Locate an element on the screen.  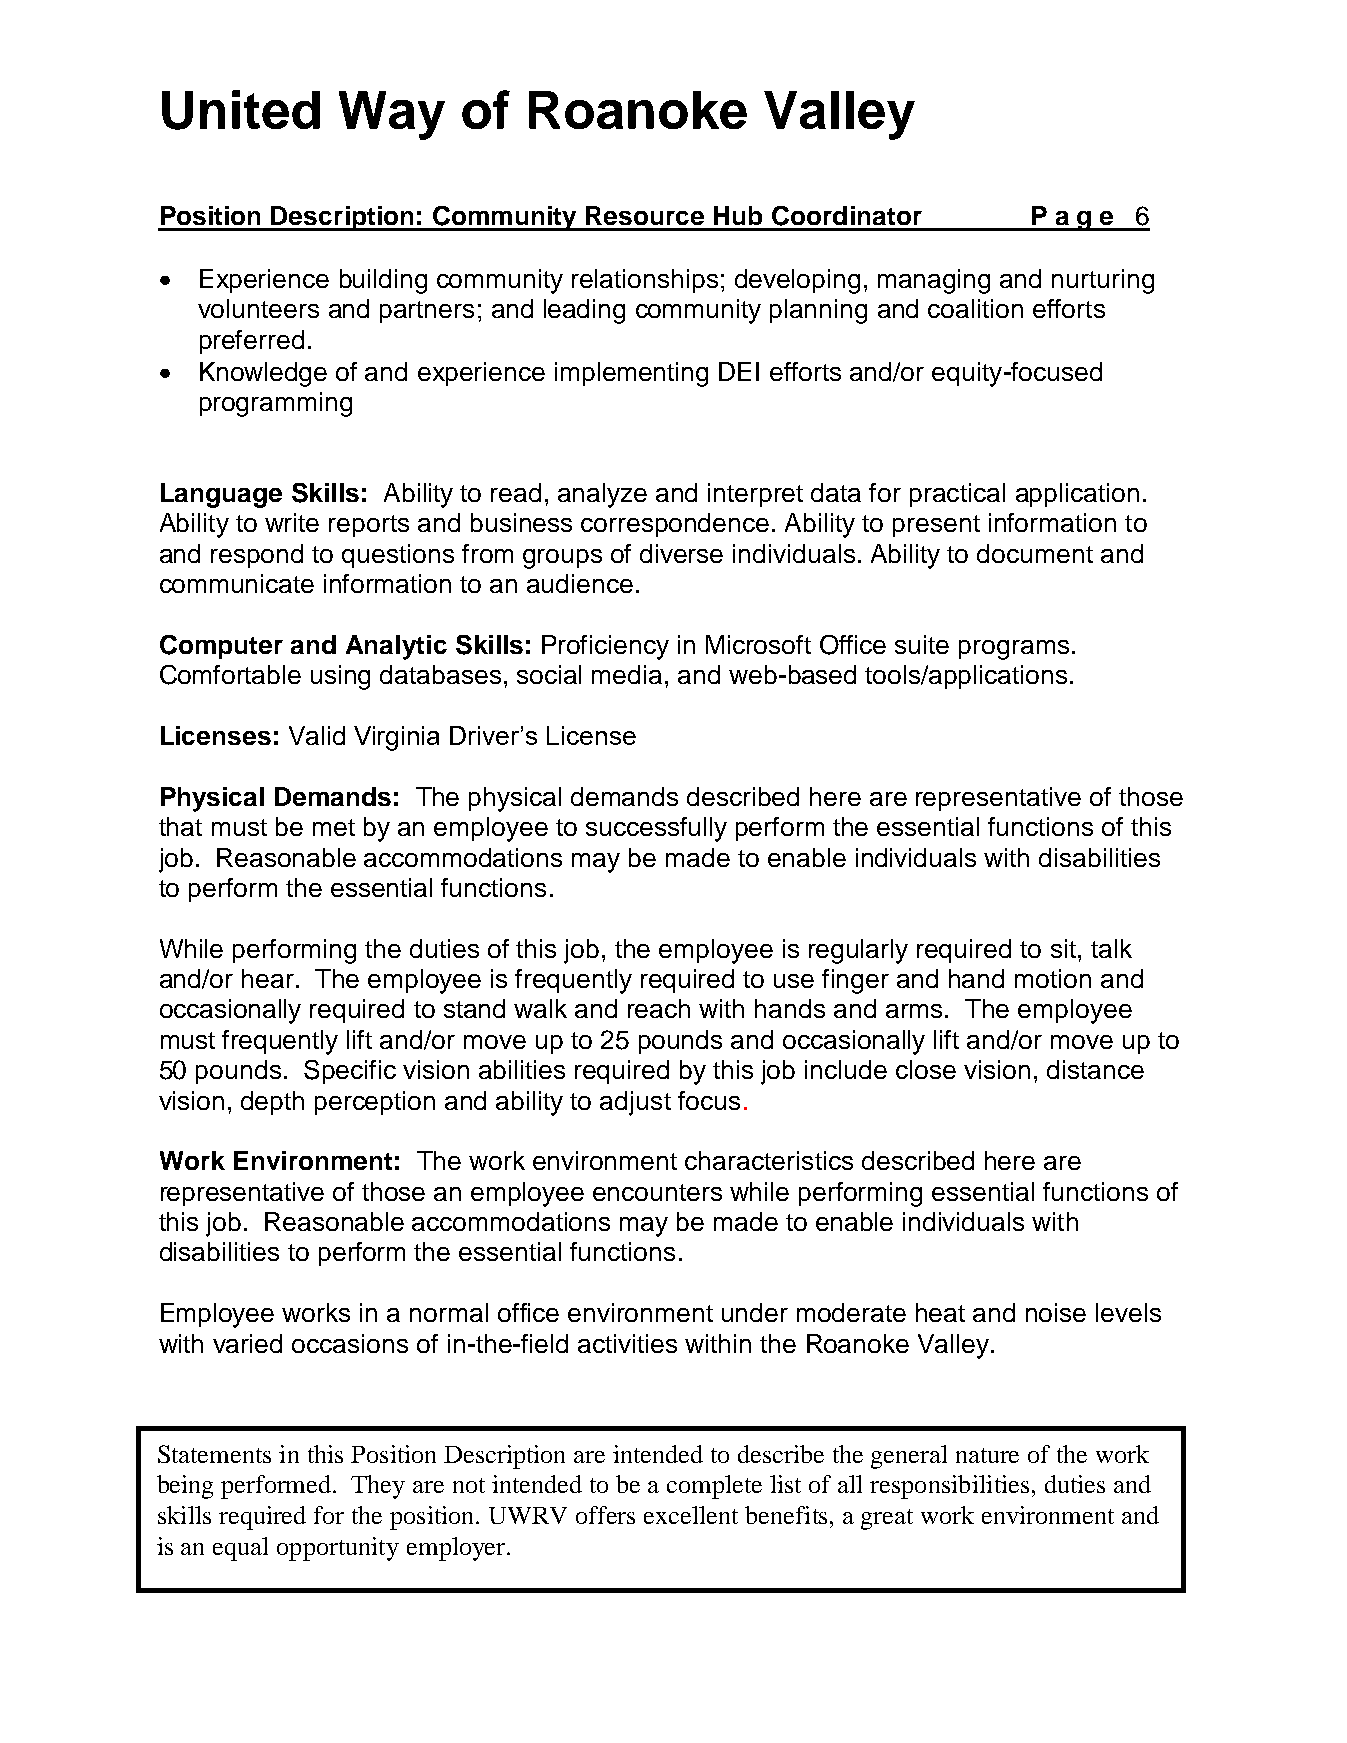
talk is located at coordinates (1111, 948).
